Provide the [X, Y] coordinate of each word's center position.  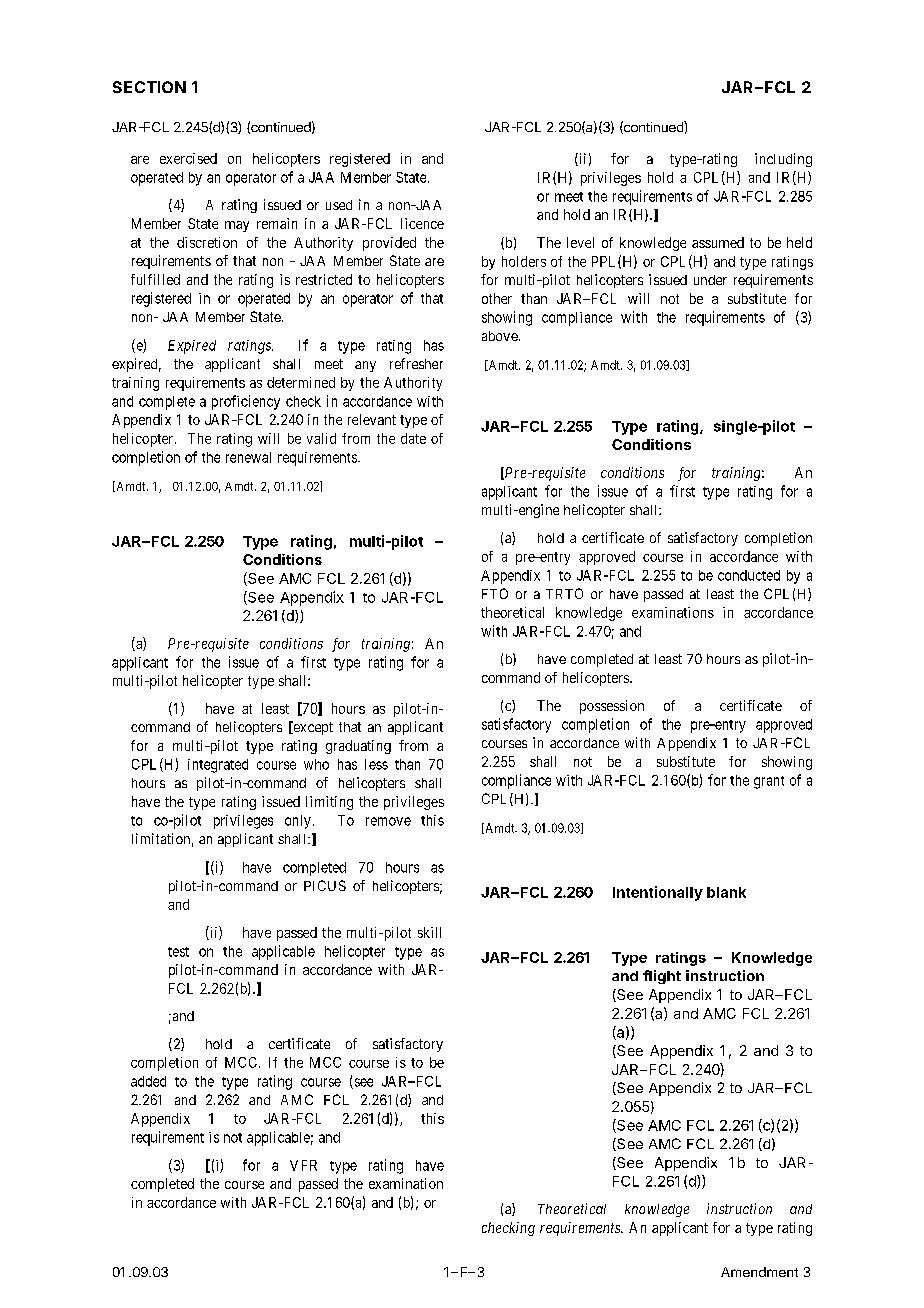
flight [662, 977]
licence [422, 223]
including [783, 160]
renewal [248, 457]
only [298, 822]
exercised [188, 158]
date [413, 438]
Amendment [759, 1272]
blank [726, 892]
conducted [749, 575]
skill [429, 932]
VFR [303, 1165]
